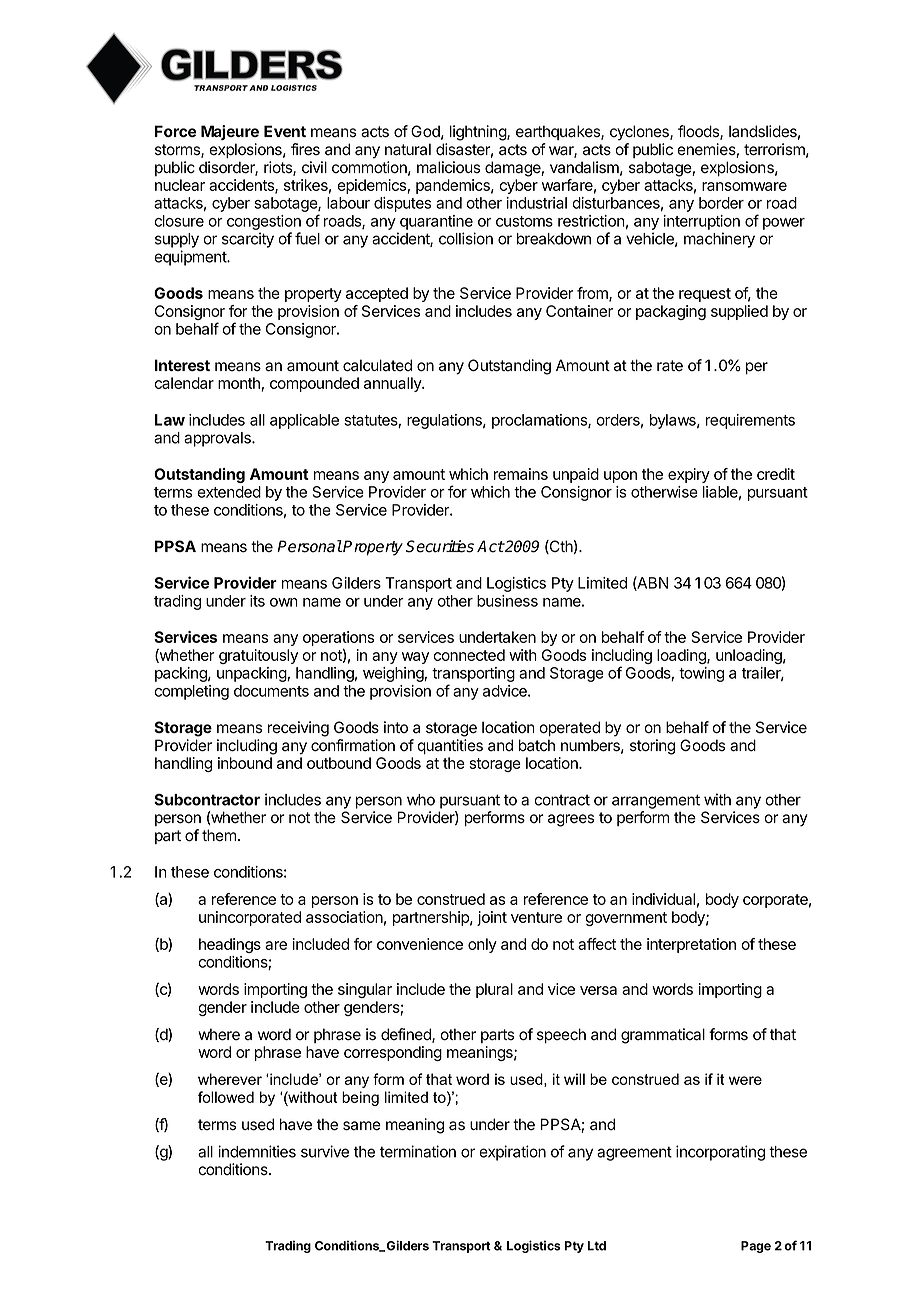 The image size is (924, 1308). Describe the element at coordinates (271, 691) in the screenshot. I see `documents` at that location.
